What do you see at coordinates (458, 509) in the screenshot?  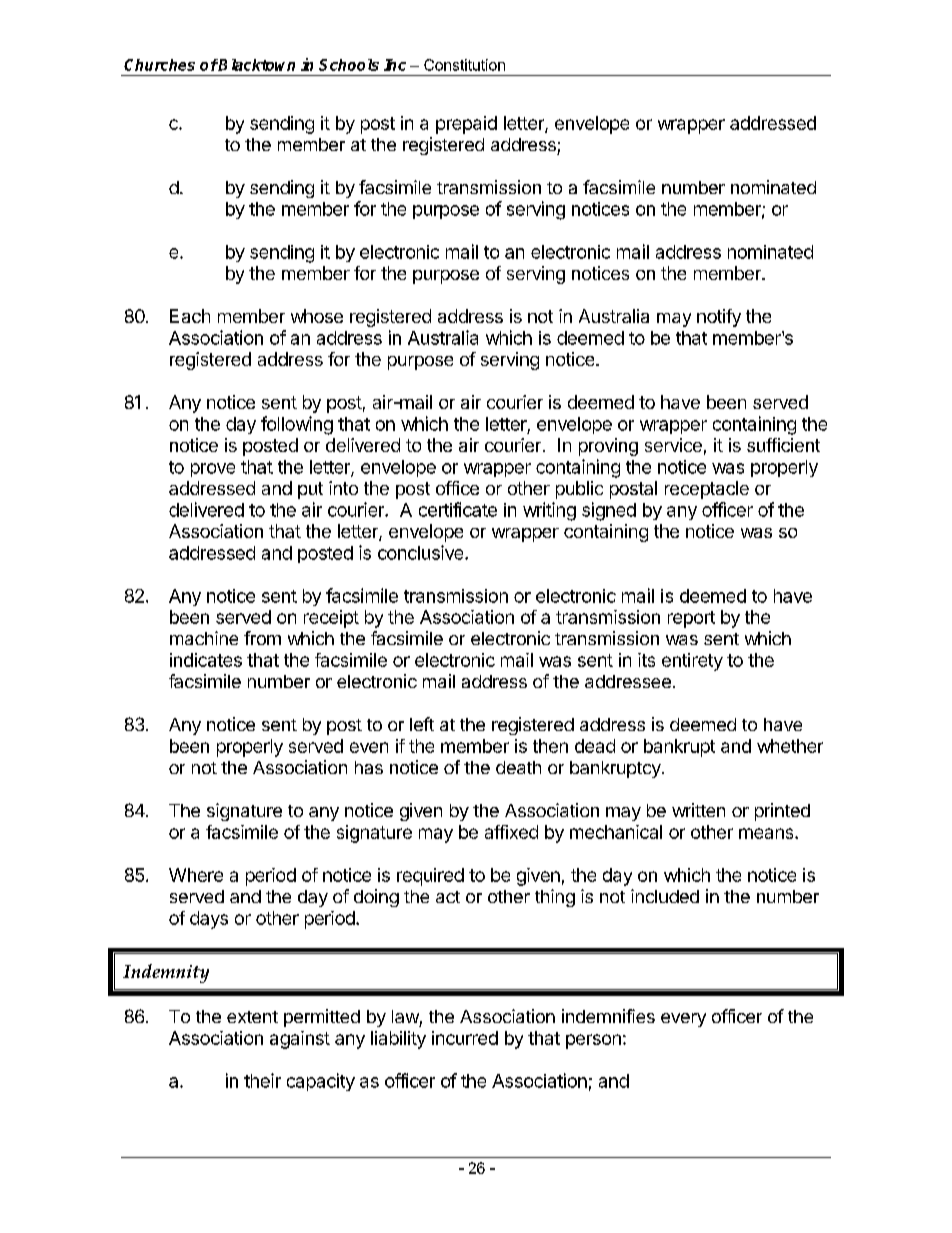 I see `certificate` at bounding box center [458, 509].
